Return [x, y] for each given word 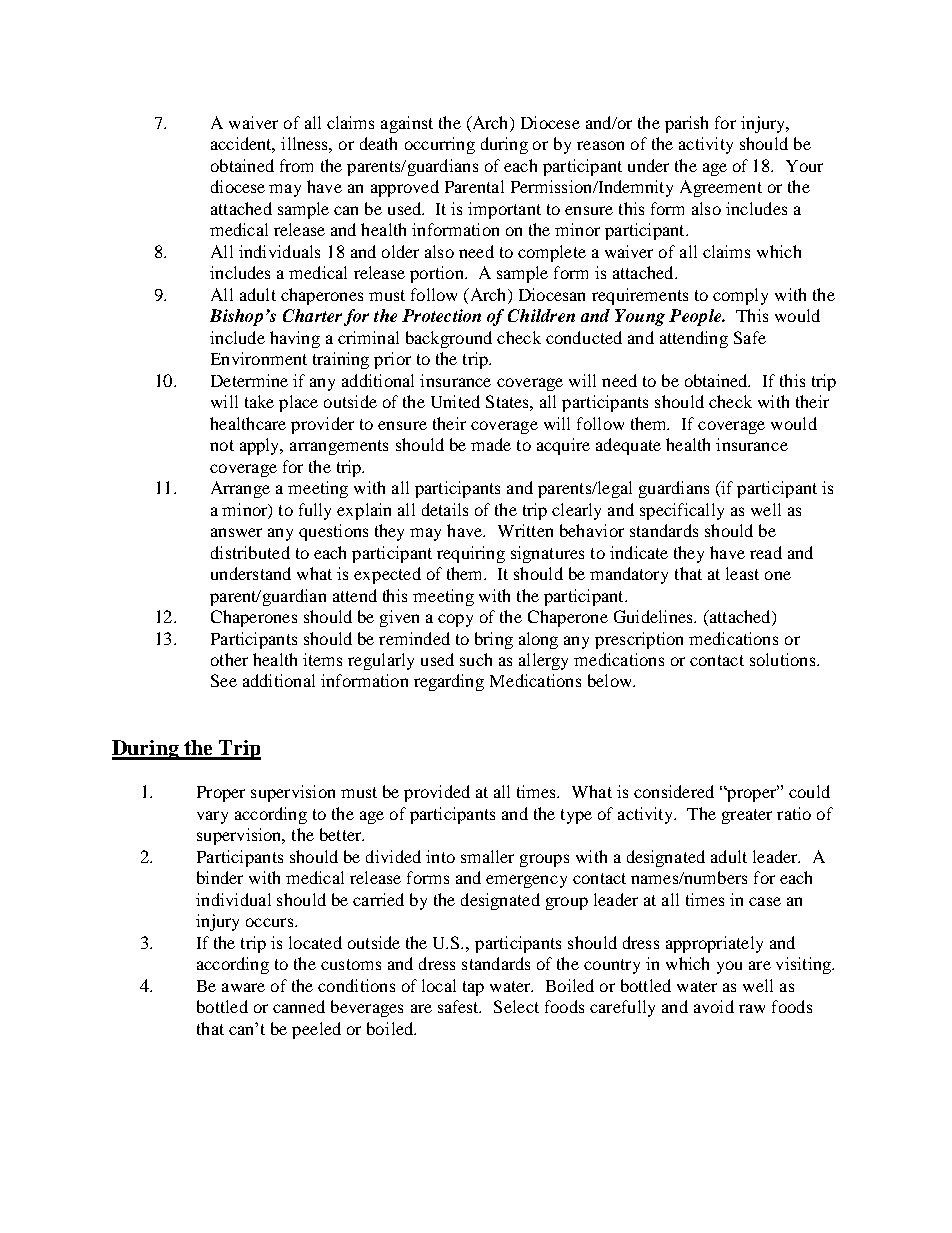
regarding [449, 682]
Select [516, 1006]
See [224, 680]
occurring [440, 145]
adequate [628, 446]
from [296, 165]
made [491, 444]
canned [299, 1006]
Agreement [721, 188]
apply [261, 446]
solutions [784, 659]
